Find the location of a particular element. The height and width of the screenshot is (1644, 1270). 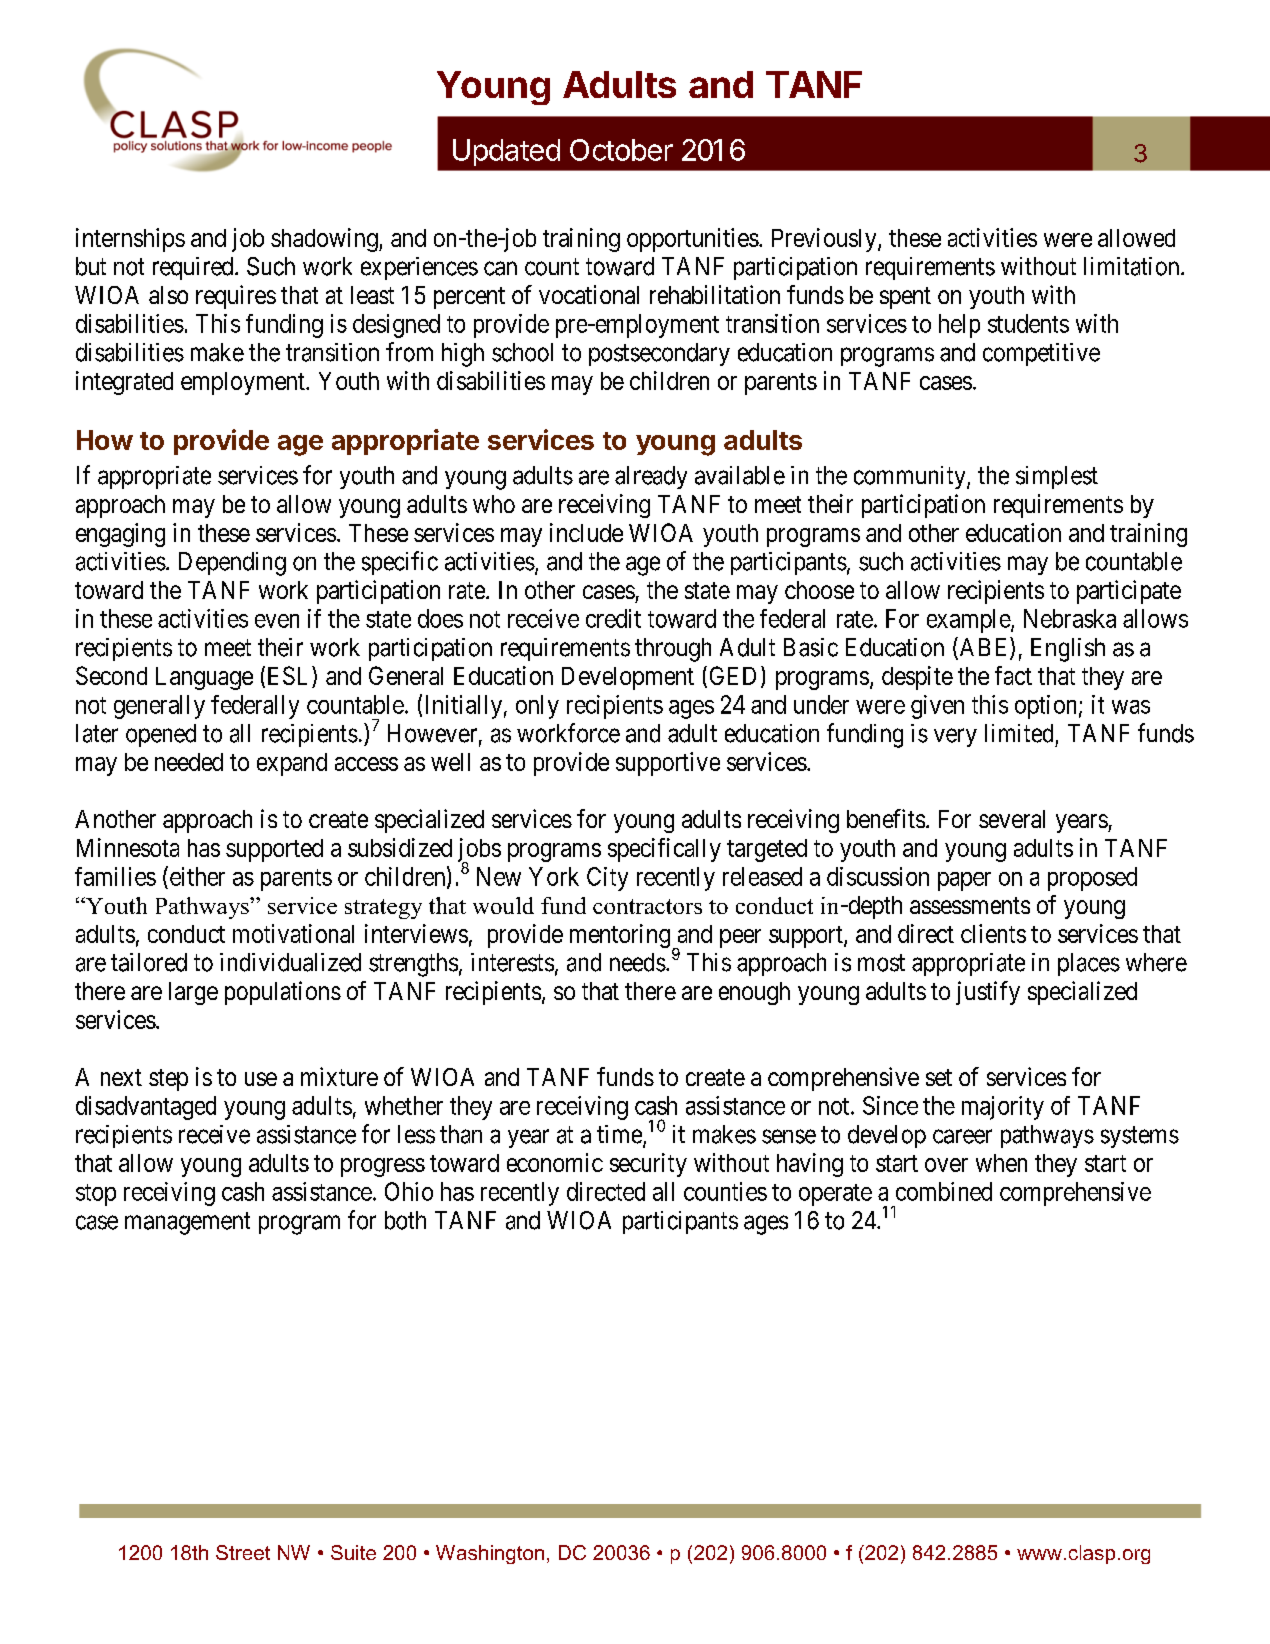

time is located at coordinates (619, 1134).
